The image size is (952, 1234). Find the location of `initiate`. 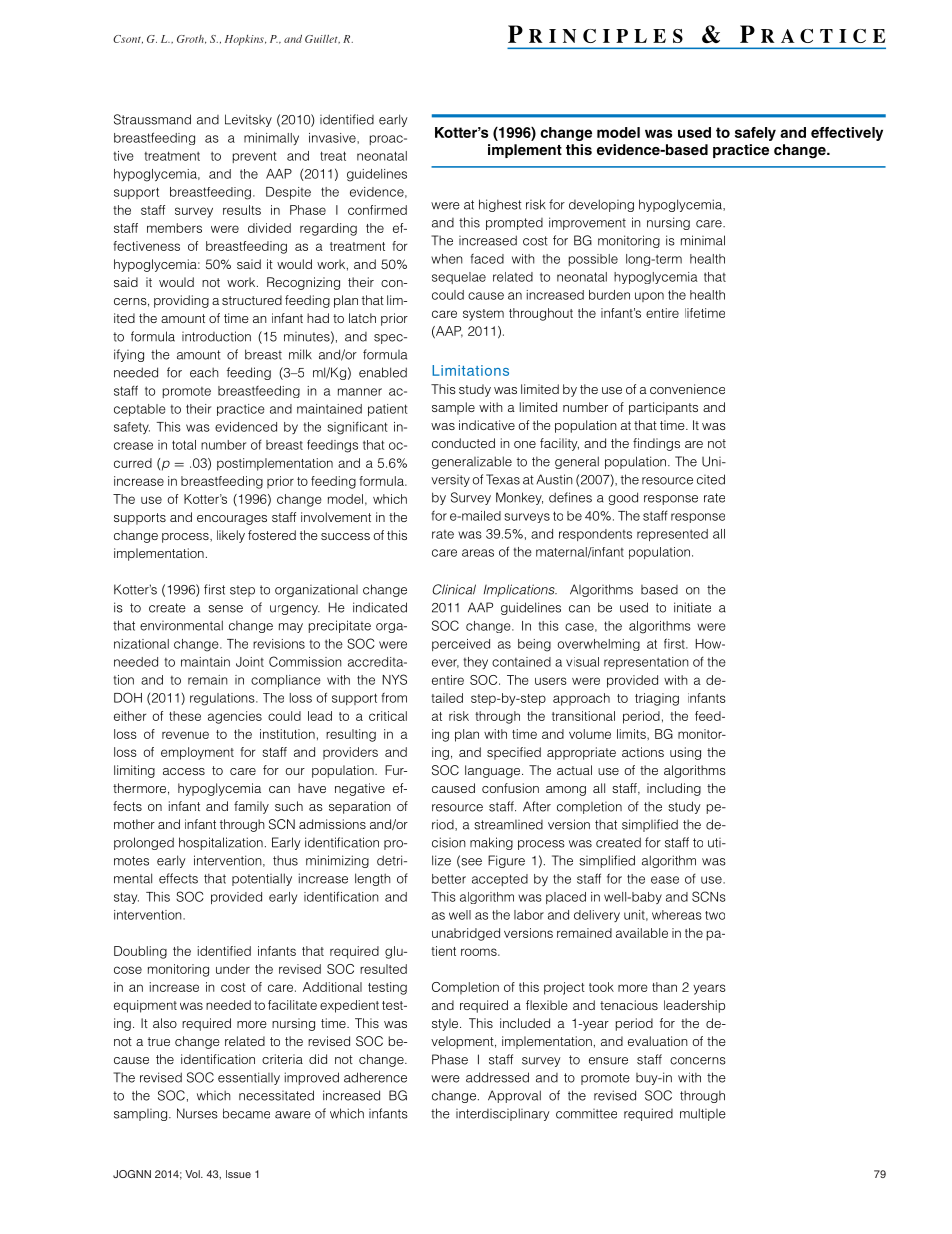

initiate is located at coordinates (692, 607).
